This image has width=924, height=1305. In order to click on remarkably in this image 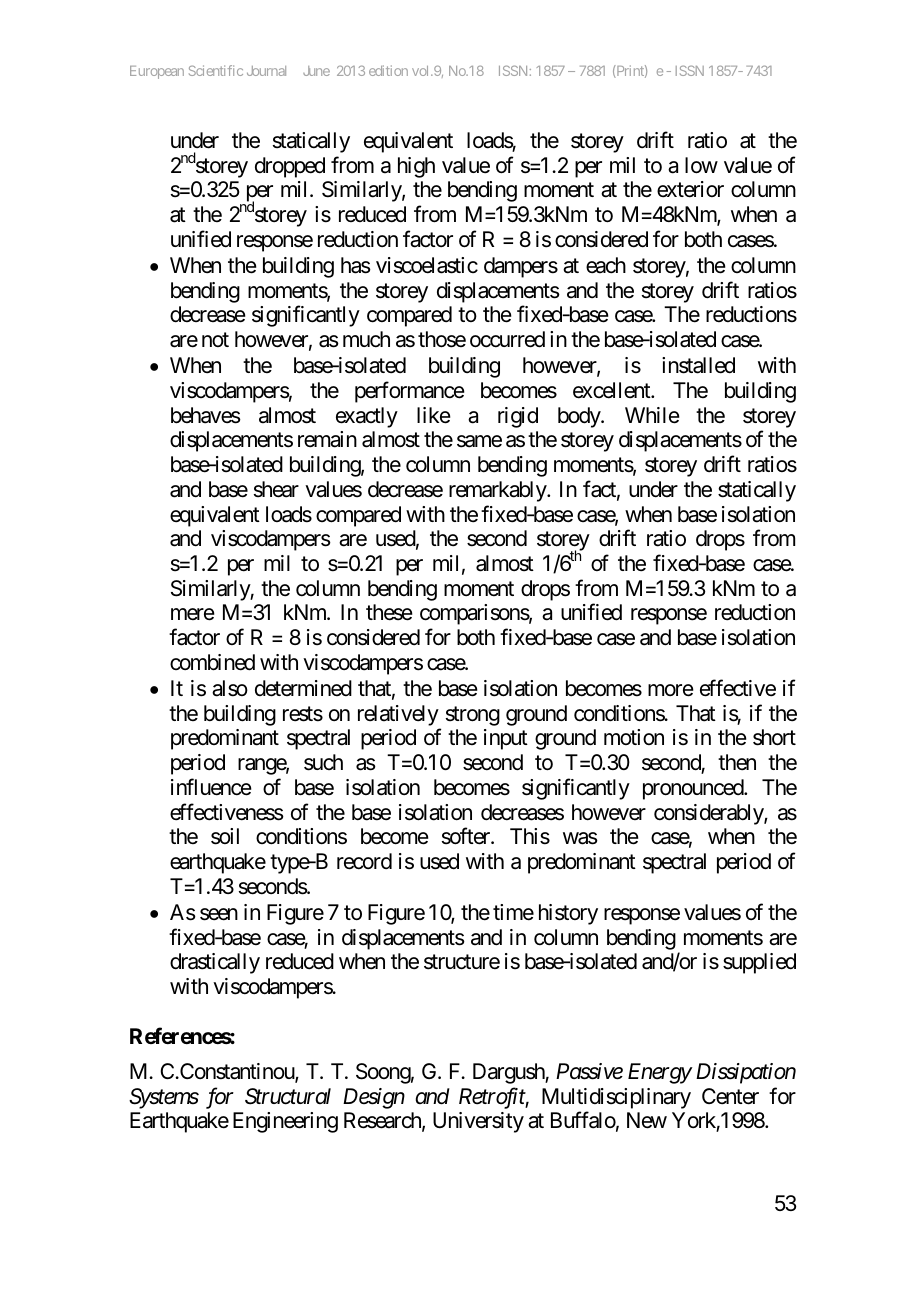, I will do `click(498, 491)`.
